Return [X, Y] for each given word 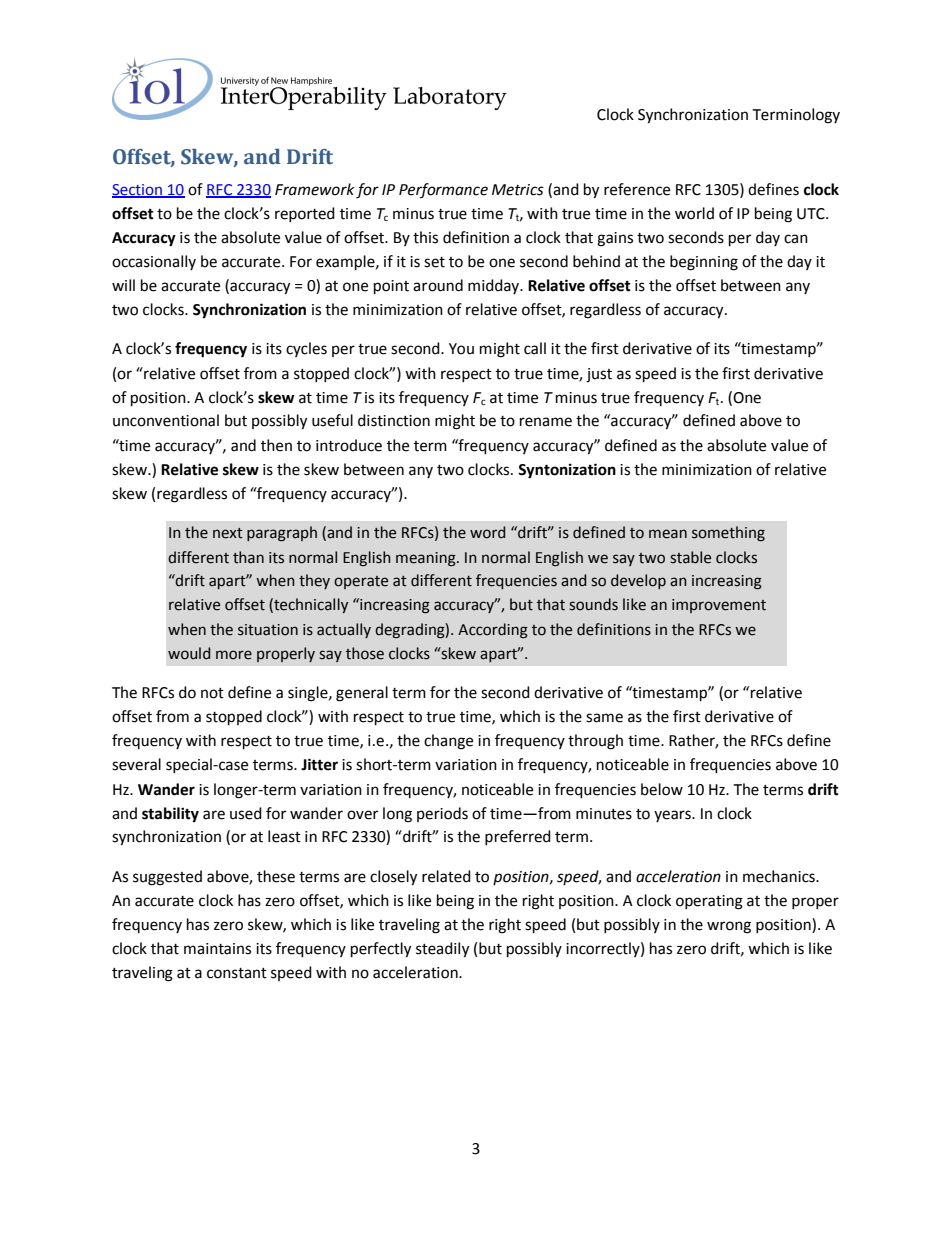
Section [138, 190]
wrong [729, 927]
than [248, 557]
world [694, 213]
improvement [719, 606]
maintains [217, 949]
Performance [443, 190]
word [487, 532]
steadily [442, 950]
